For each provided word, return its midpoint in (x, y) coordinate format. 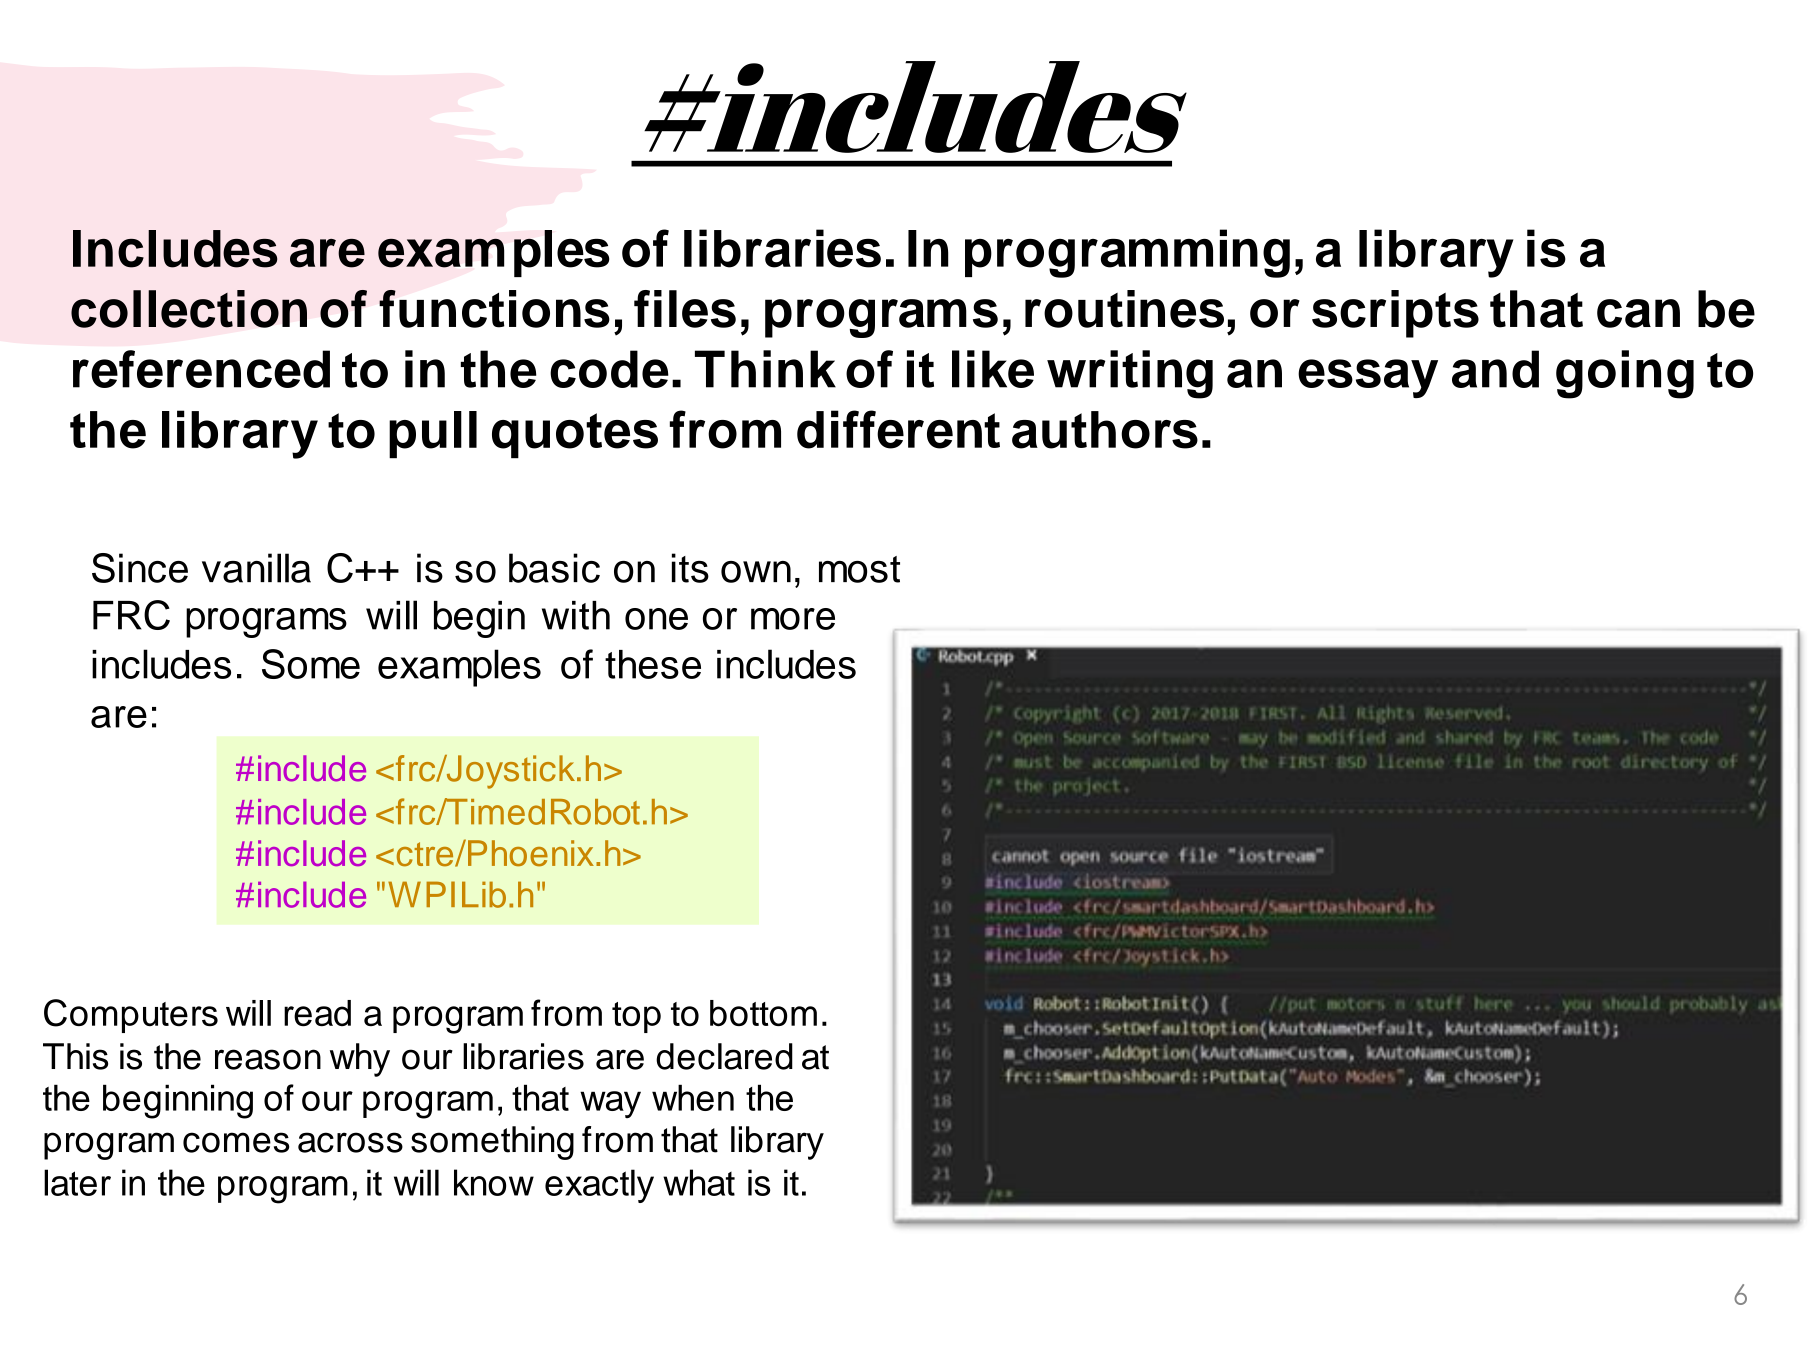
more (793, 619)
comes (236, 1142)
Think (765, 369)
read (317, 1013)
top (636, 1017)
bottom (763, 1013)
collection (189, 309)
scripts (1395, 314)
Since (140, 568)
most (859, 569)
